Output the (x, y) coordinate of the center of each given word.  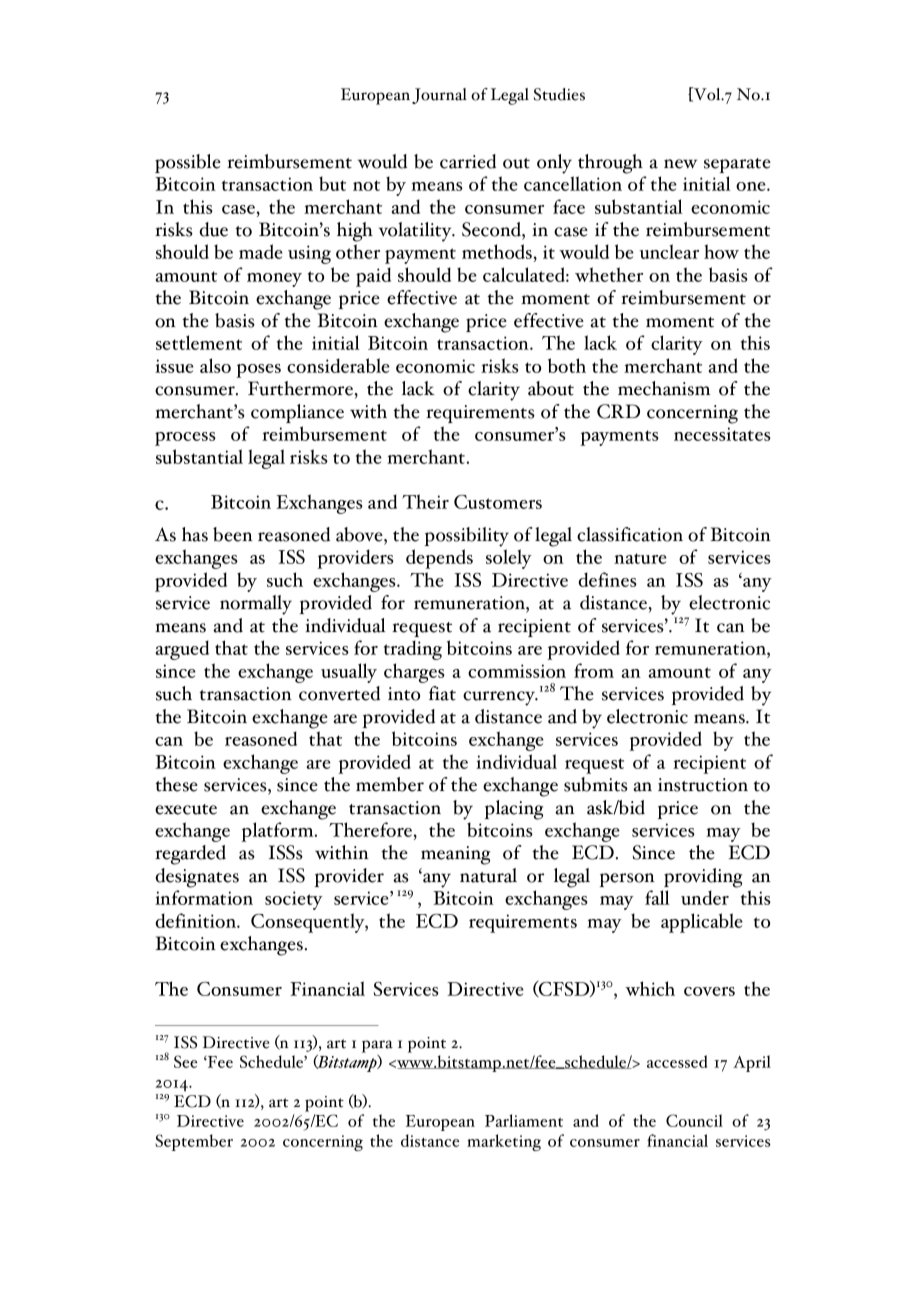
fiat (442, 693)
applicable (702, 923)
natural (488, 875)
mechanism (664, 388)
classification (630, 534)
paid (373, 277)
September (194, 1142)
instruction (703, 785)
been (233, 534)
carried (468, 161)
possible (188, 163)
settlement (199, 342)
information (204, 897)
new (680, 164)
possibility (467, 537)
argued (182, 650)
